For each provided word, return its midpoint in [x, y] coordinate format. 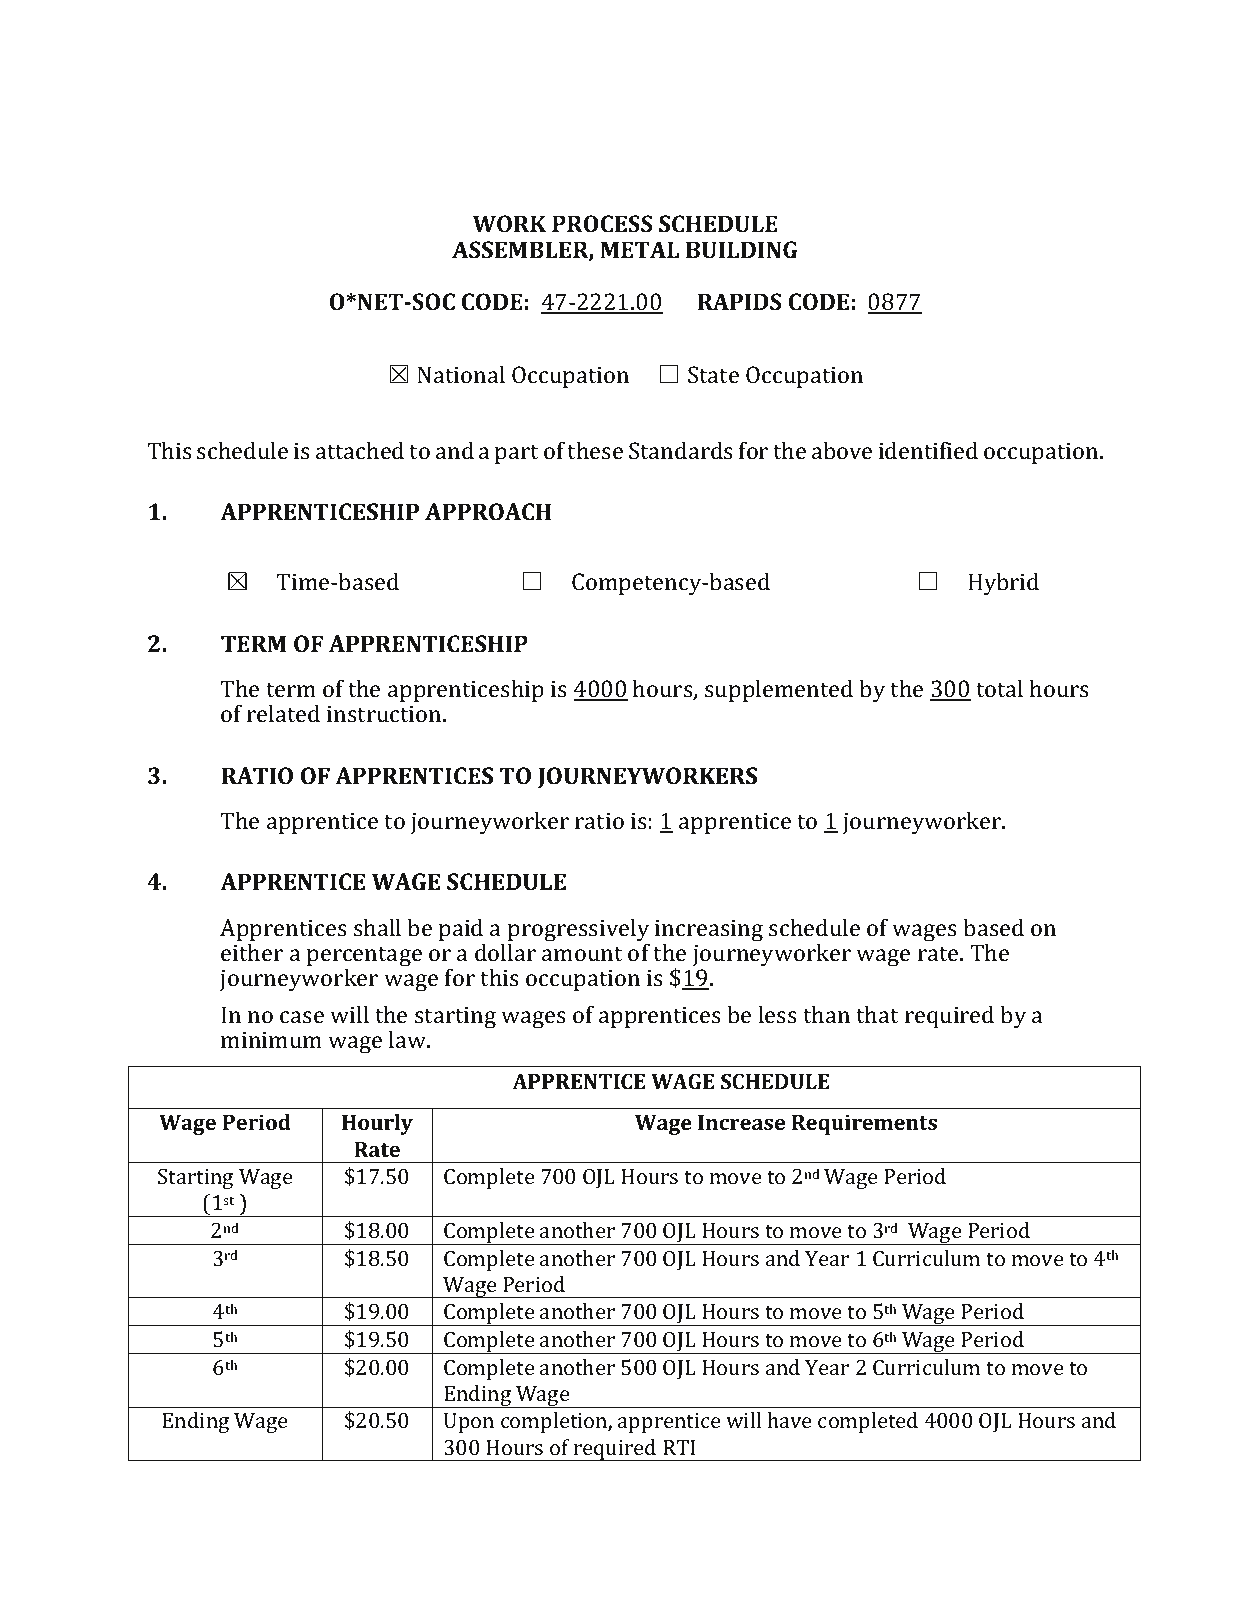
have [789, 1420]
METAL [639, 249]
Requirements [864, 1124]
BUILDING [742, 249]
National [461, 374]
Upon [469, 1423]
